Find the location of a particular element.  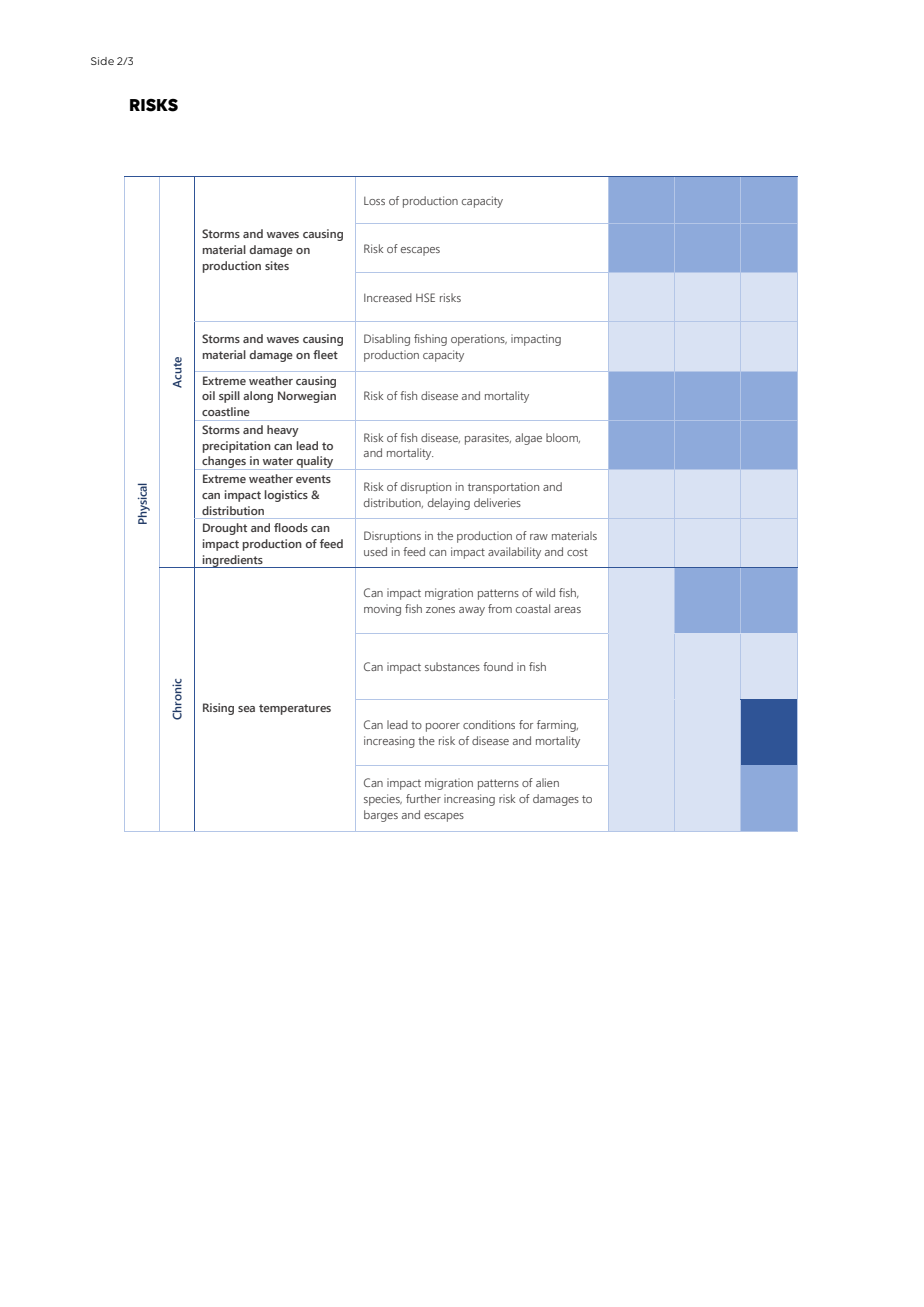

Rising is located at coordinates (218, 709).
